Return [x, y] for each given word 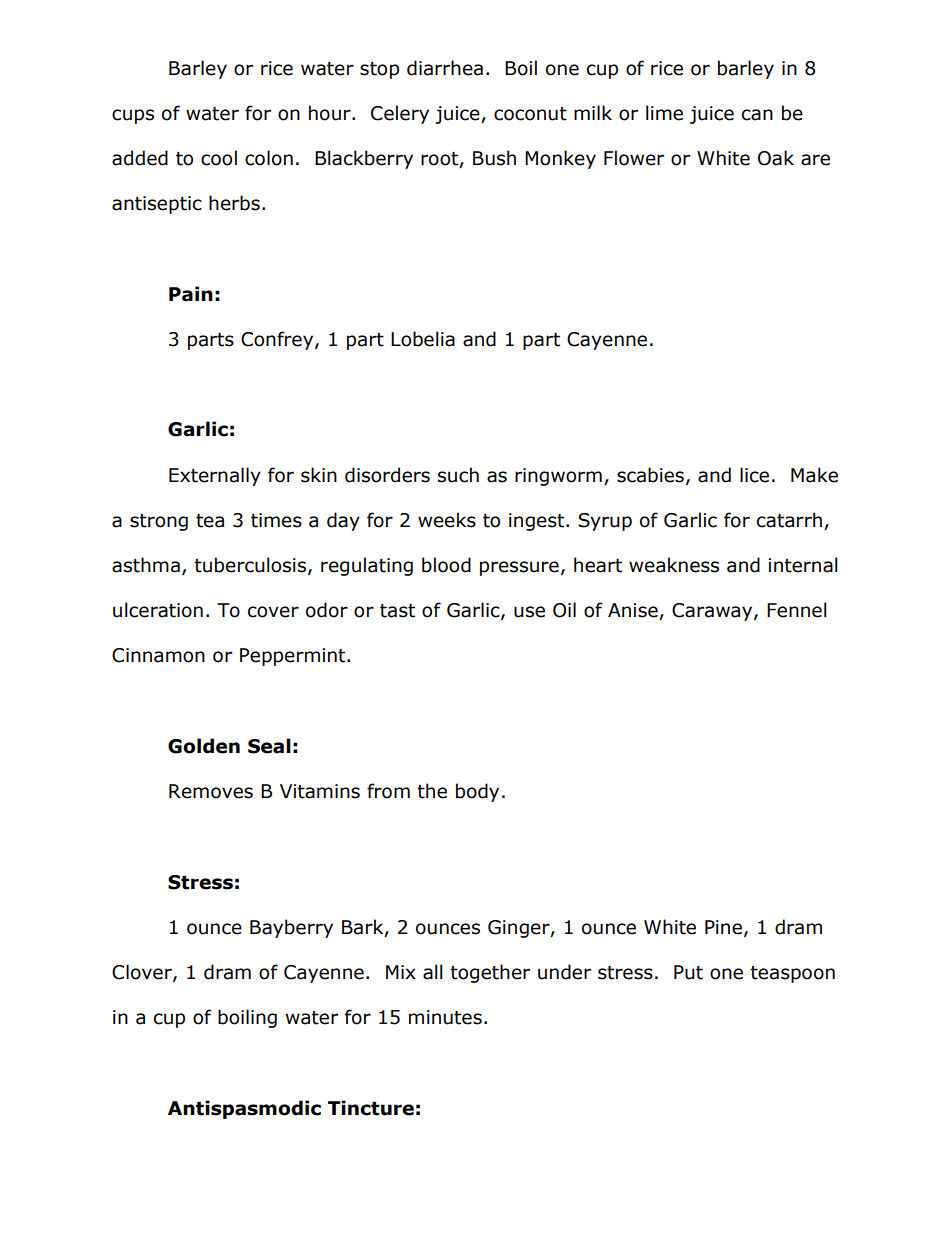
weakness [674, 565]
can [757, 115]
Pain [191, 294]
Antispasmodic [244, 1109]
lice [754, 475]
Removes [211, 791]
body [477, 792]
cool [219, 158]
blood [446, 565]
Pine [723, 927]
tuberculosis [250, 565]
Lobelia [423, 339]
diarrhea [445, 68]
